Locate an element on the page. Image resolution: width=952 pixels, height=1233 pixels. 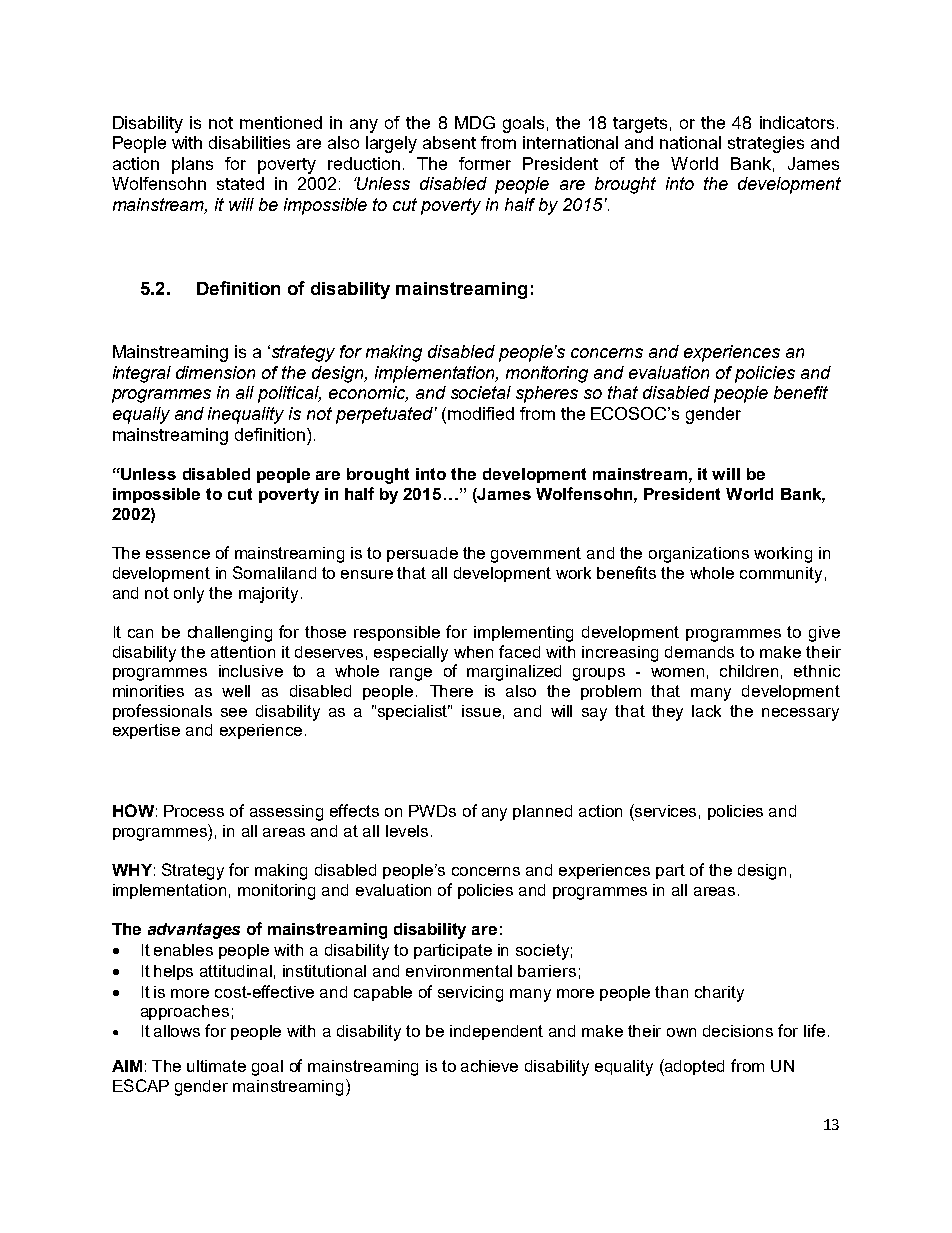
decisions is located at coordinates (738, 1031).
